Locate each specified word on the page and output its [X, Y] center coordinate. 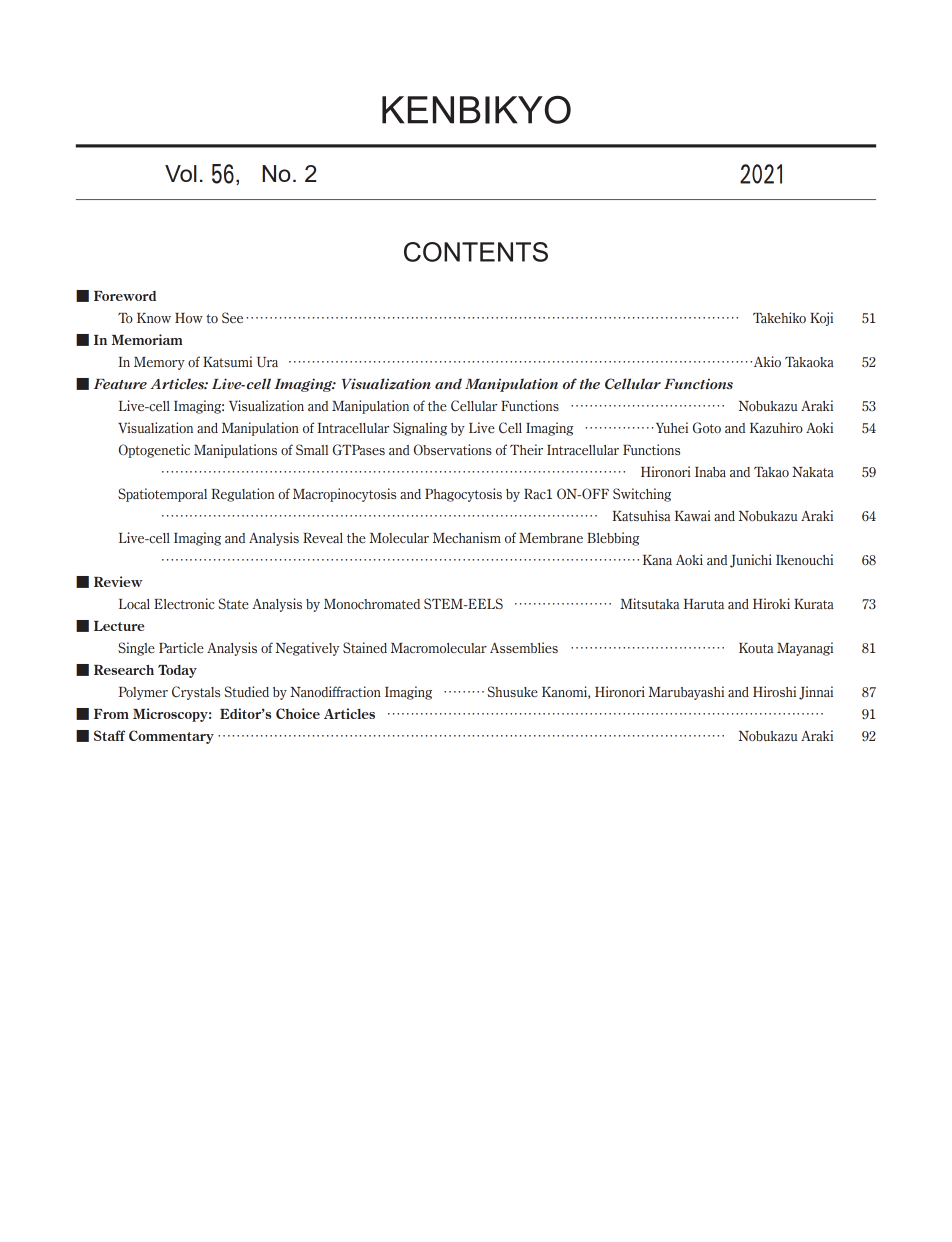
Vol [181, 173]
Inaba [710, 472]
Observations [453, 449]
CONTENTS [476, 252]
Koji [821, 319]
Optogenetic [154, 451]
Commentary [171, 737]
